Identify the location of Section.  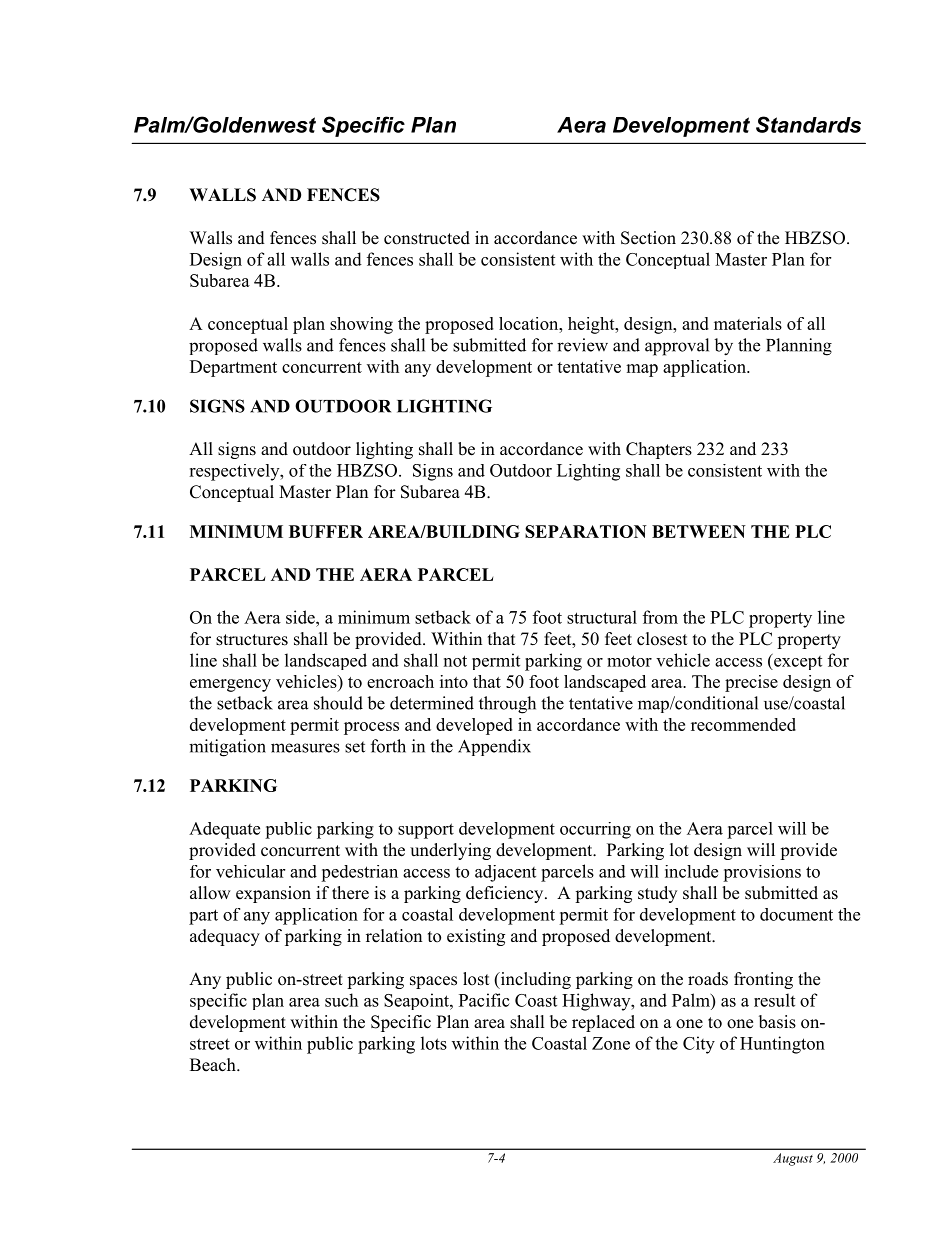
(648, 238).
